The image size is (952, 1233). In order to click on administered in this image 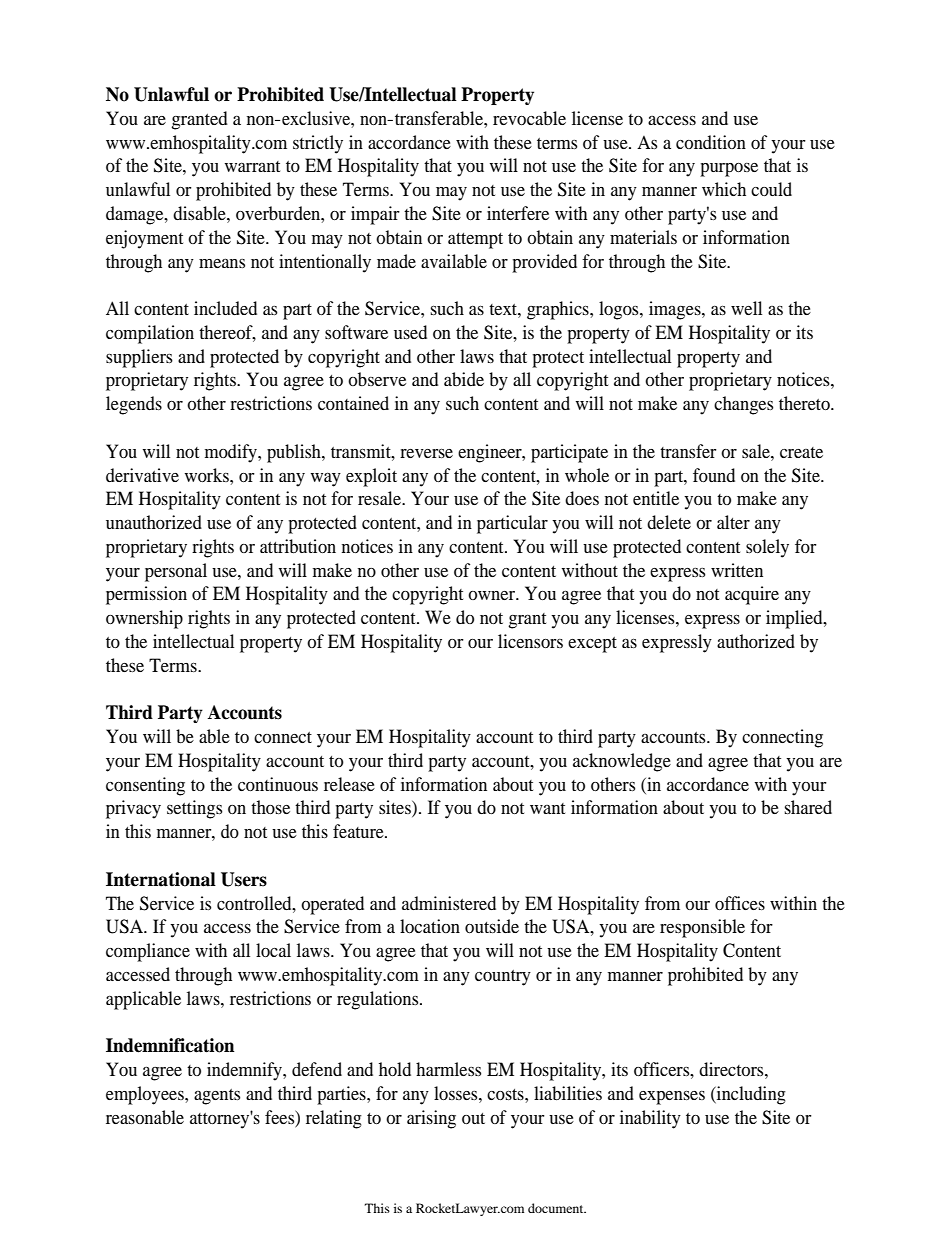, I will do `click(449, 903)`.
